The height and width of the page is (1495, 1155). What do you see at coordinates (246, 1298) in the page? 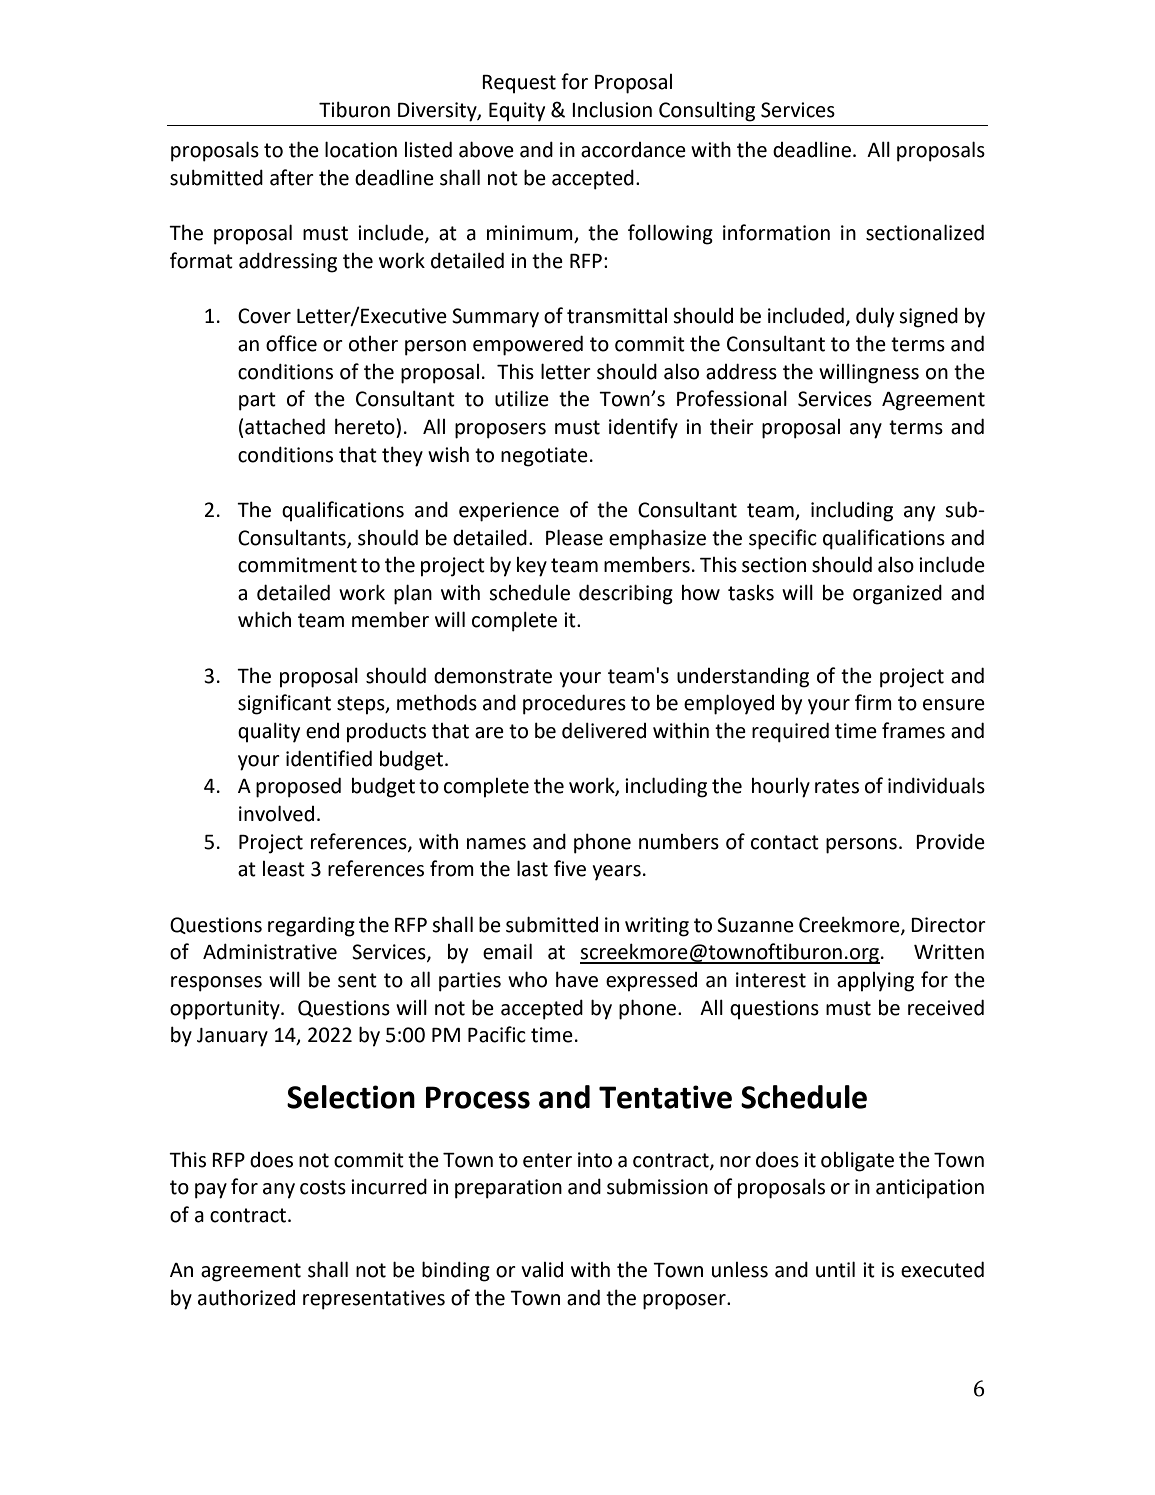
I see `authorized` at bounding box center [246, 1298].
